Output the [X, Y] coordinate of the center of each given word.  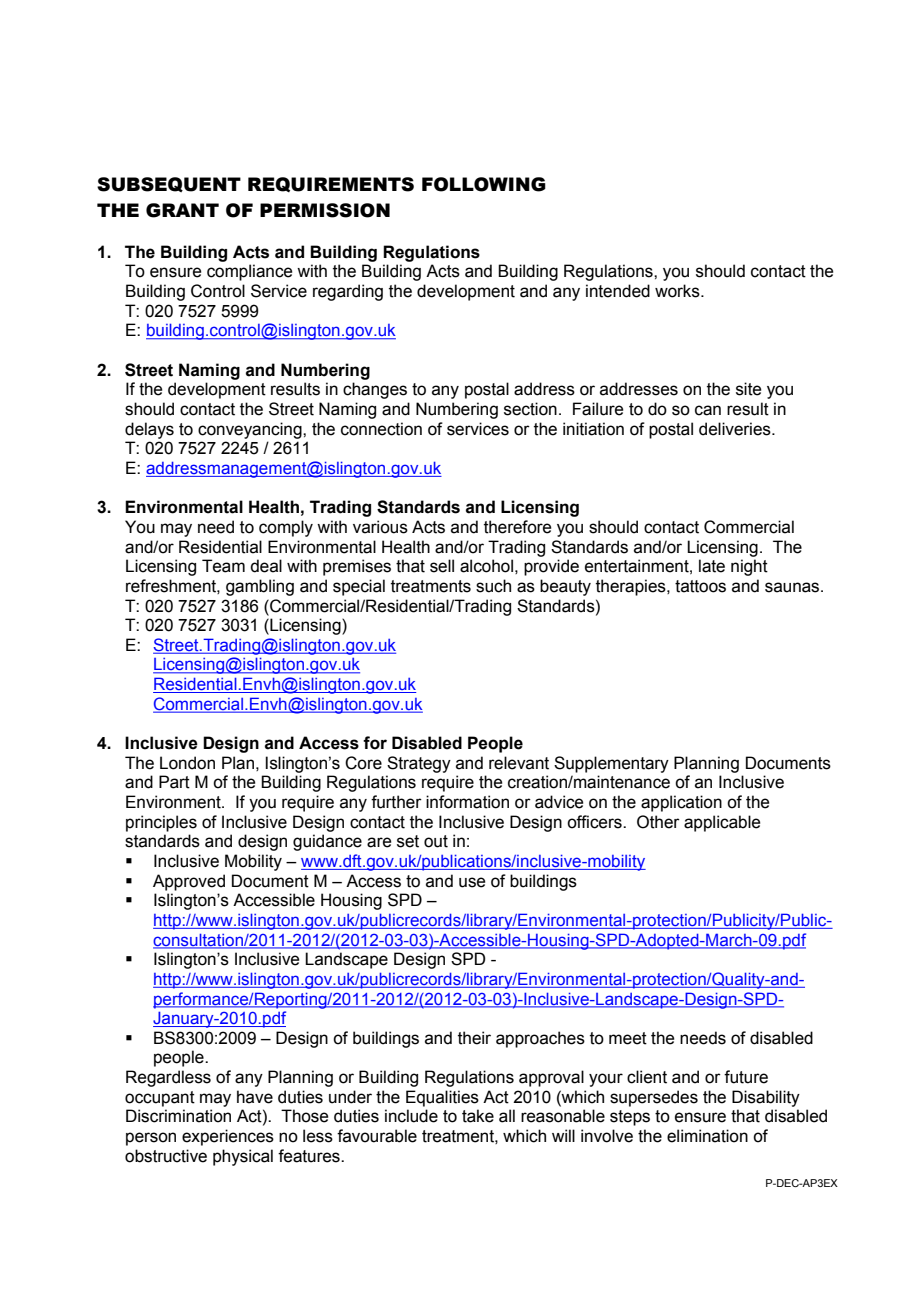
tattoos [700, 586]
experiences [228, 1137]
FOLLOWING [484, 184]
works [678, 291]
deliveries [736, 429]
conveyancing [251, 430]
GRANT [182, 210]
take [478, 1116]
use [472, 882]
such [493, 586]
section [530, 409]
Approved [189, 882]
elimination [707, 1136]
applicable [722, 823]
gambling [260, 587]
